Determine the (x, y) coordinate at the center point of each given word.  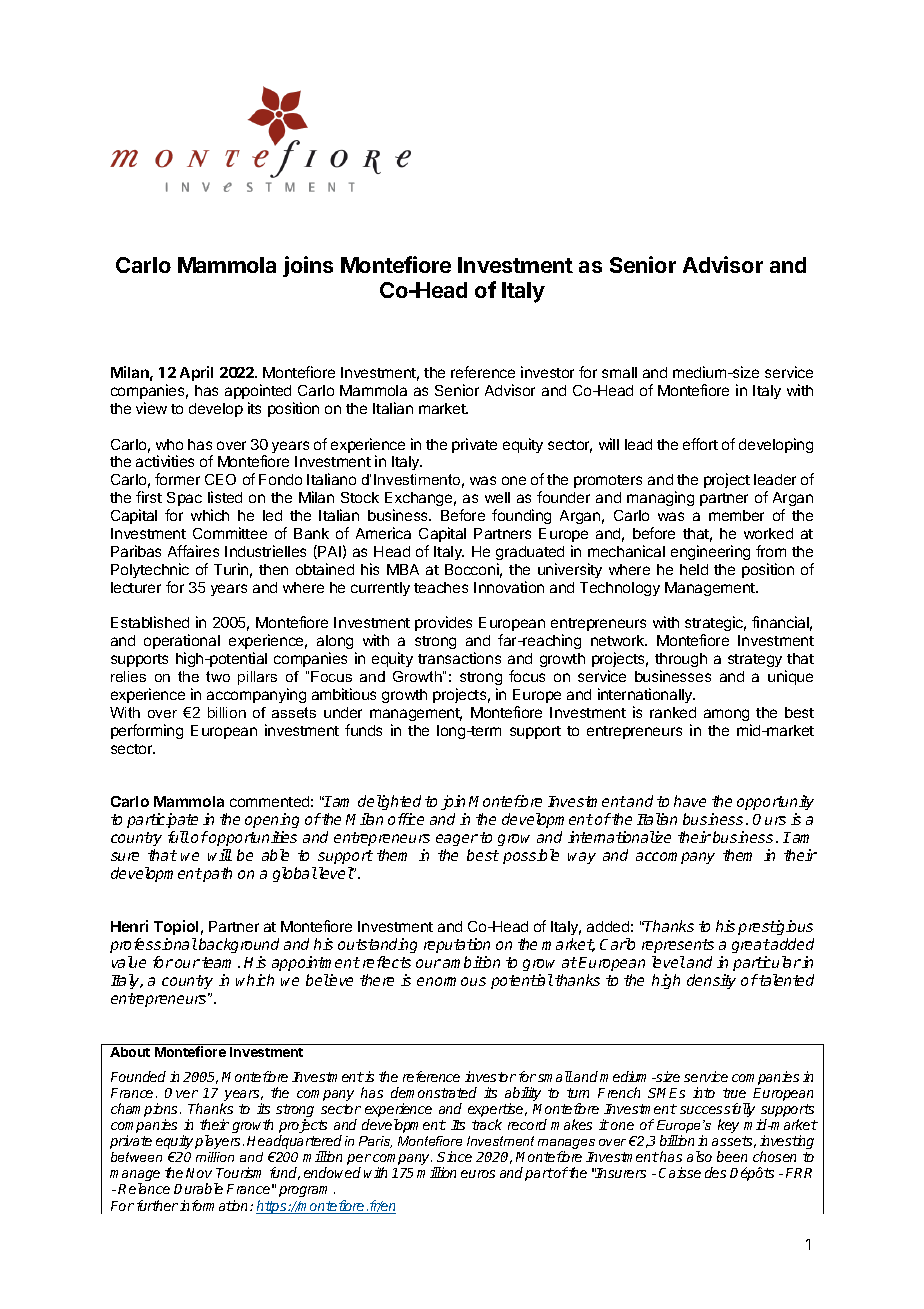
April (196, 373)
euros (478, 1174)
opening (272, 820)
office (406, 819)
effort (700, 444)
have (690, 801)
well (497, 497)
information (215, 1205)
